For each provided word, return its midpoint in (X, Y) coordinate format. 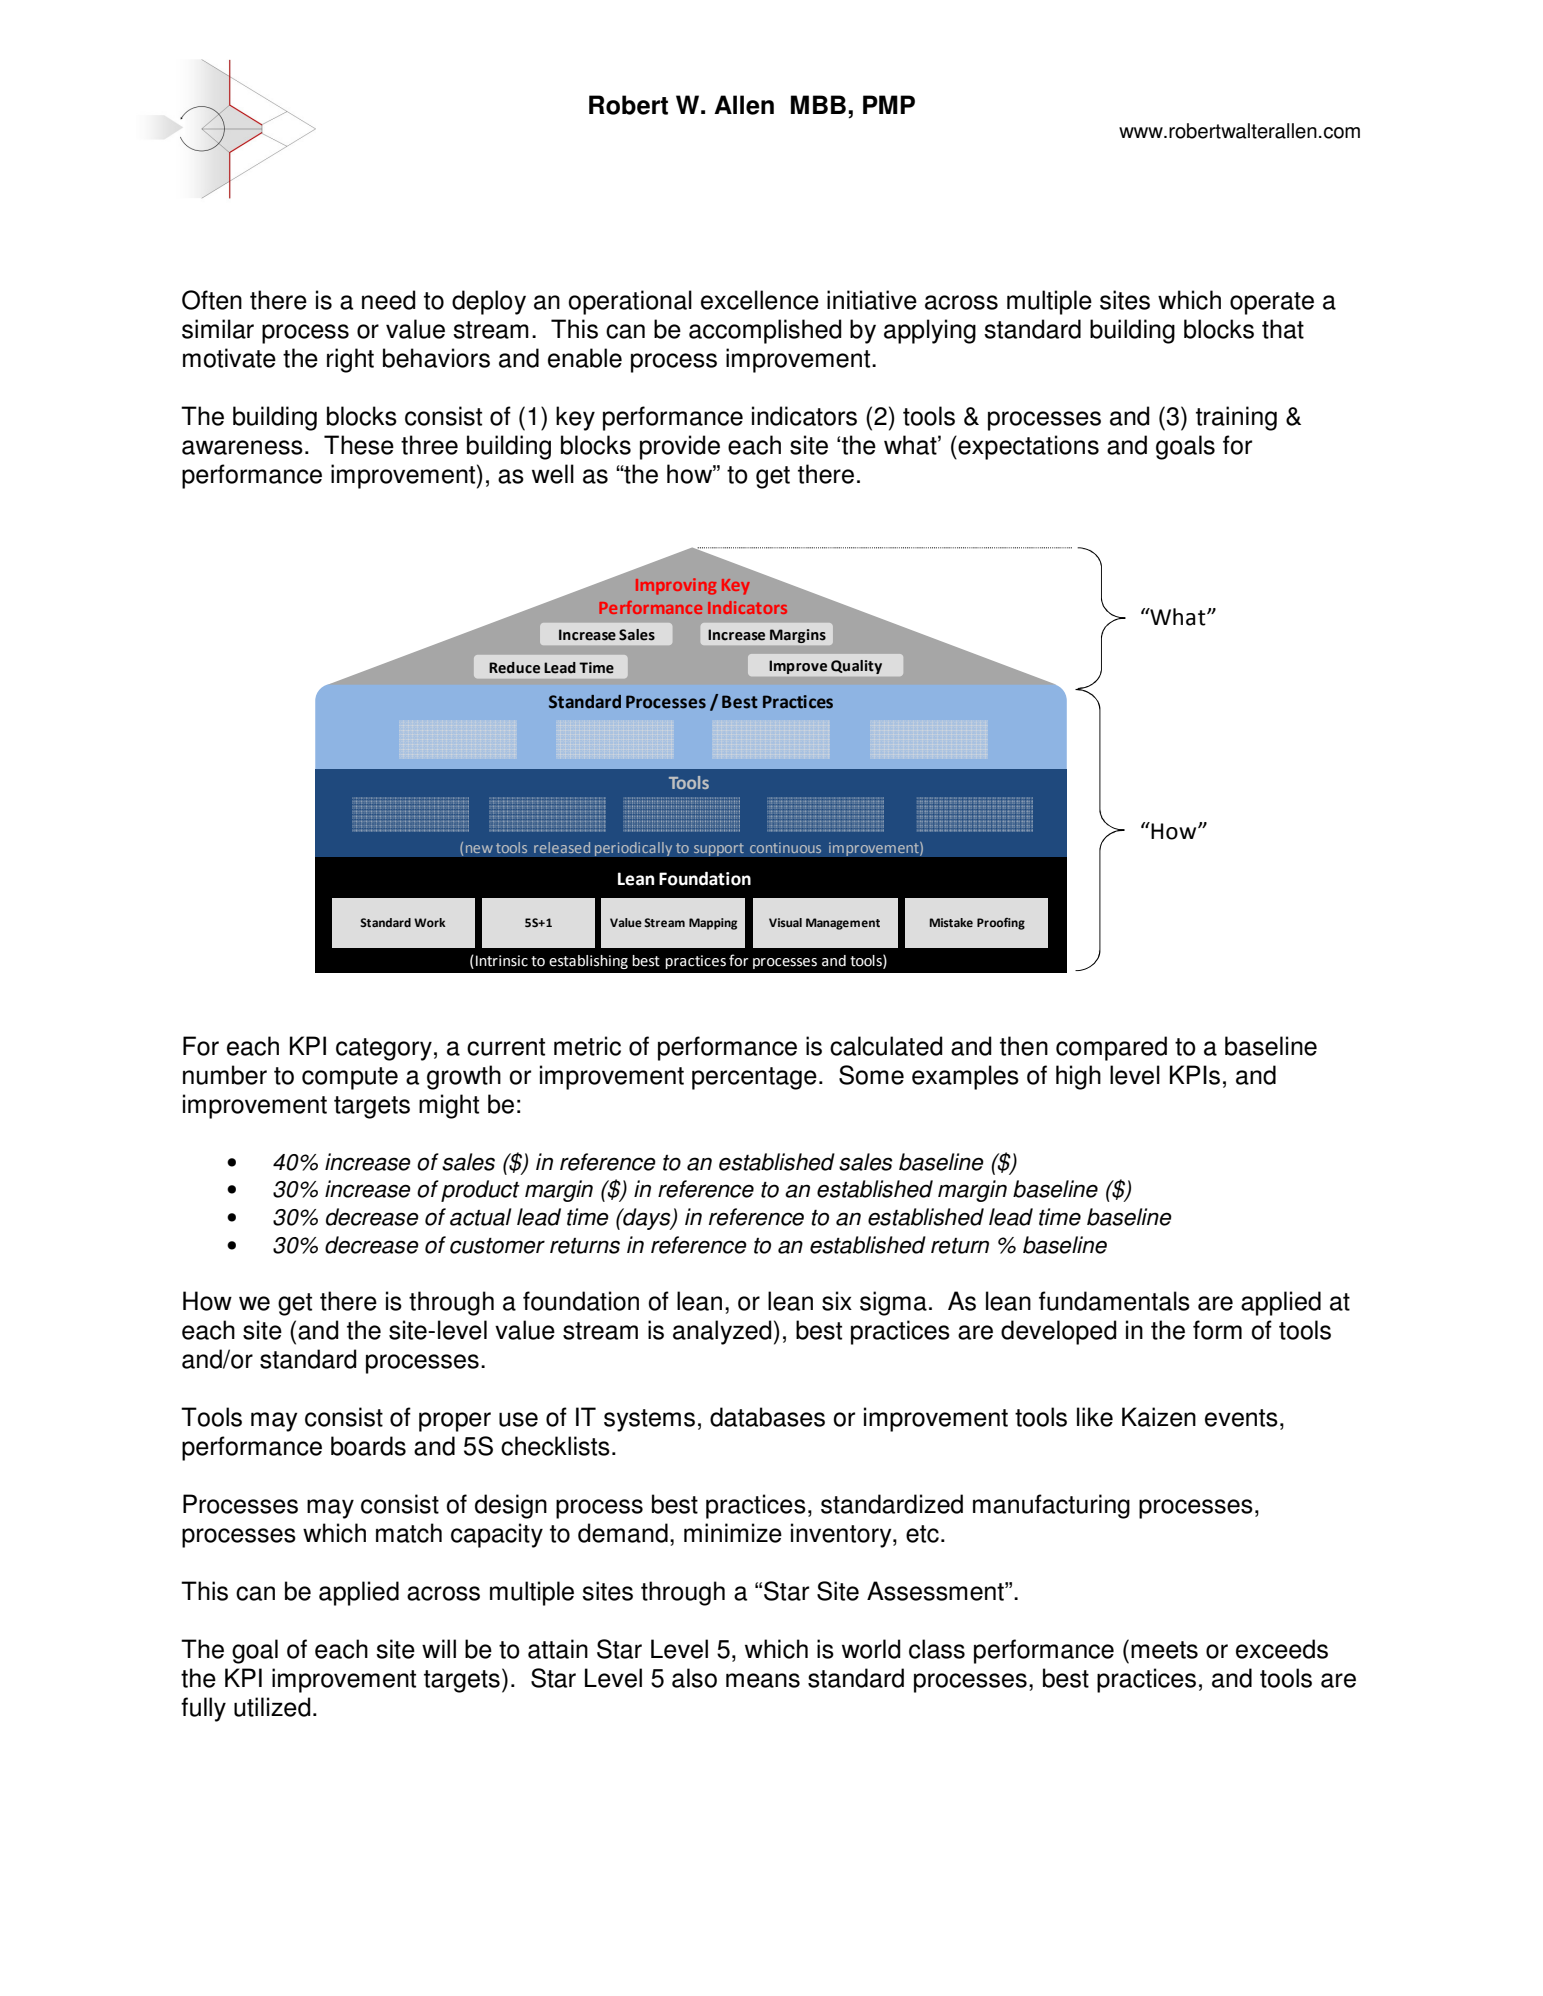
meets (1164, 1650)
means (763, 1680)
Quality (856, 667)
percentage (754, 1078)
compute (350, 1078)
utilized (272, 1707)
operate (1272, 303)
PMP (889, 104)
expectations (1027, 447)
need (389, 300)
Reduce (514, 668)
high (1078, 1077)
